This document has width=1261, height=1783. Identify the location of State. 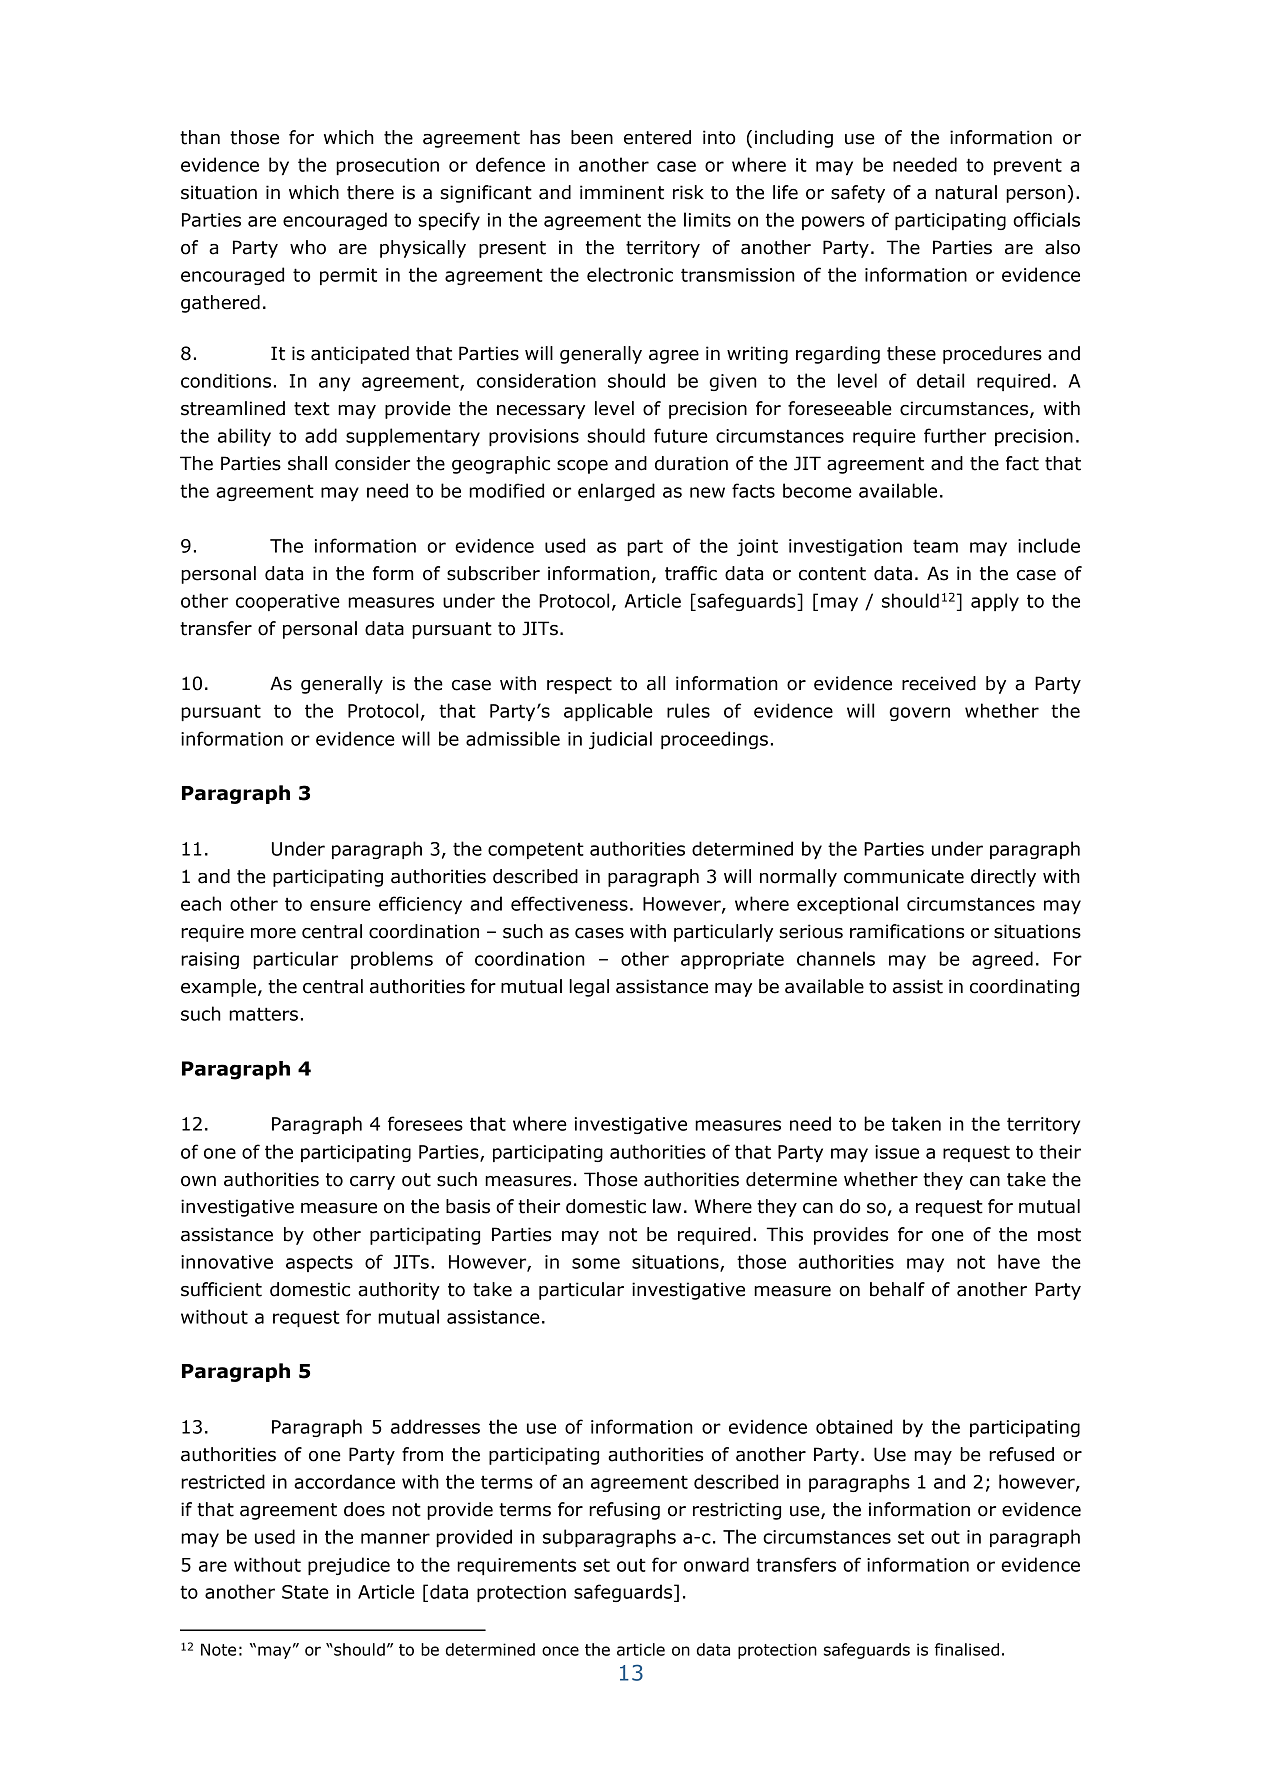
(305, 1592).
